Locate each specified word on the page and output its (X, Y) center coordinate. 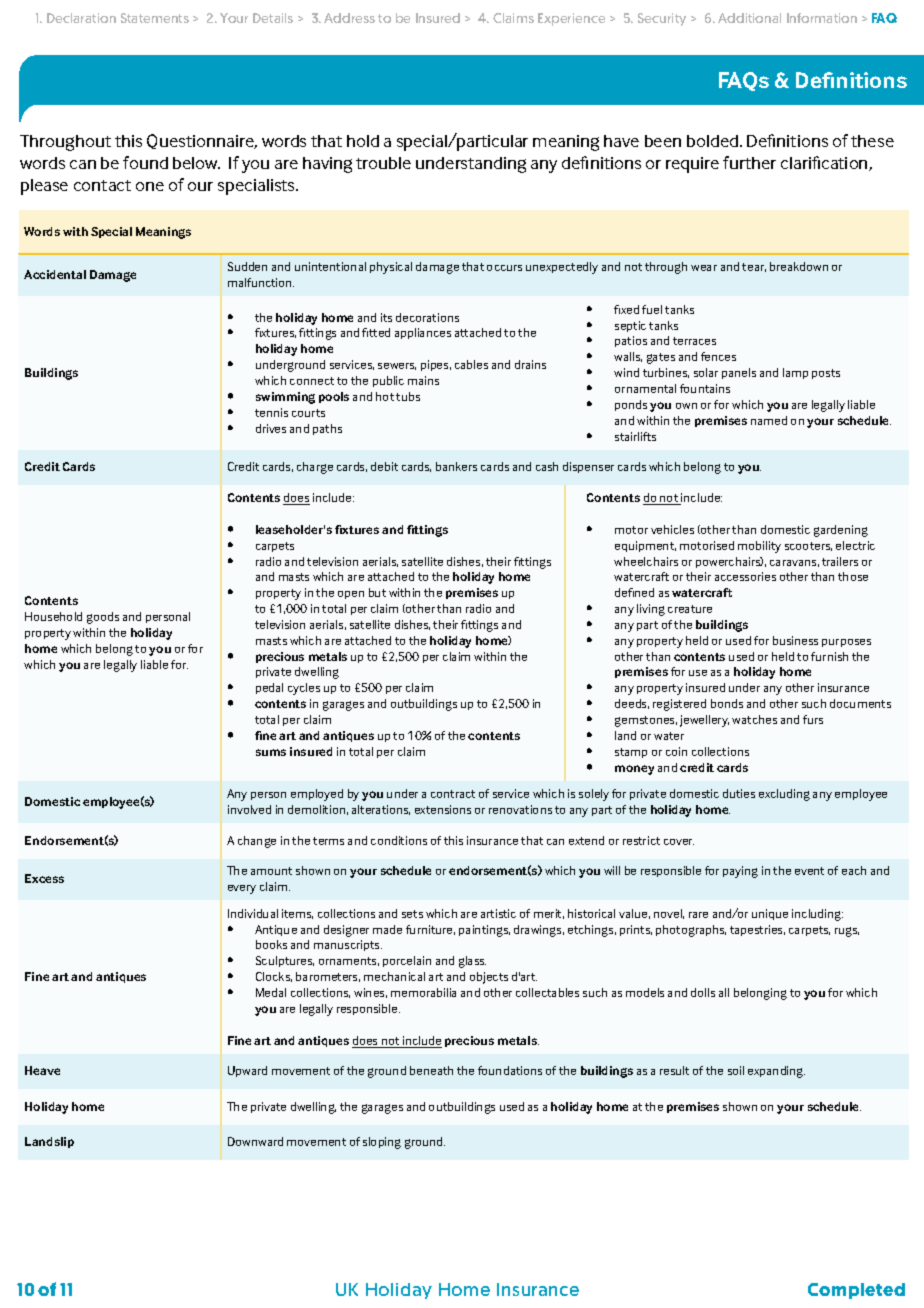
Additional (749, 18)
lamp (795, 373)
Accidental (55, 274)
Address (349, 18)
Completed (856, 1291)
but (377, 592)
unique (770, 914)
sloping (382, 1143)
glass (472, 962)
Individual (253, 913)
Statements (155, 18)
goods (103, 618)
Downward (255, 1141)
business (795, 640)
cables (471, 364)
